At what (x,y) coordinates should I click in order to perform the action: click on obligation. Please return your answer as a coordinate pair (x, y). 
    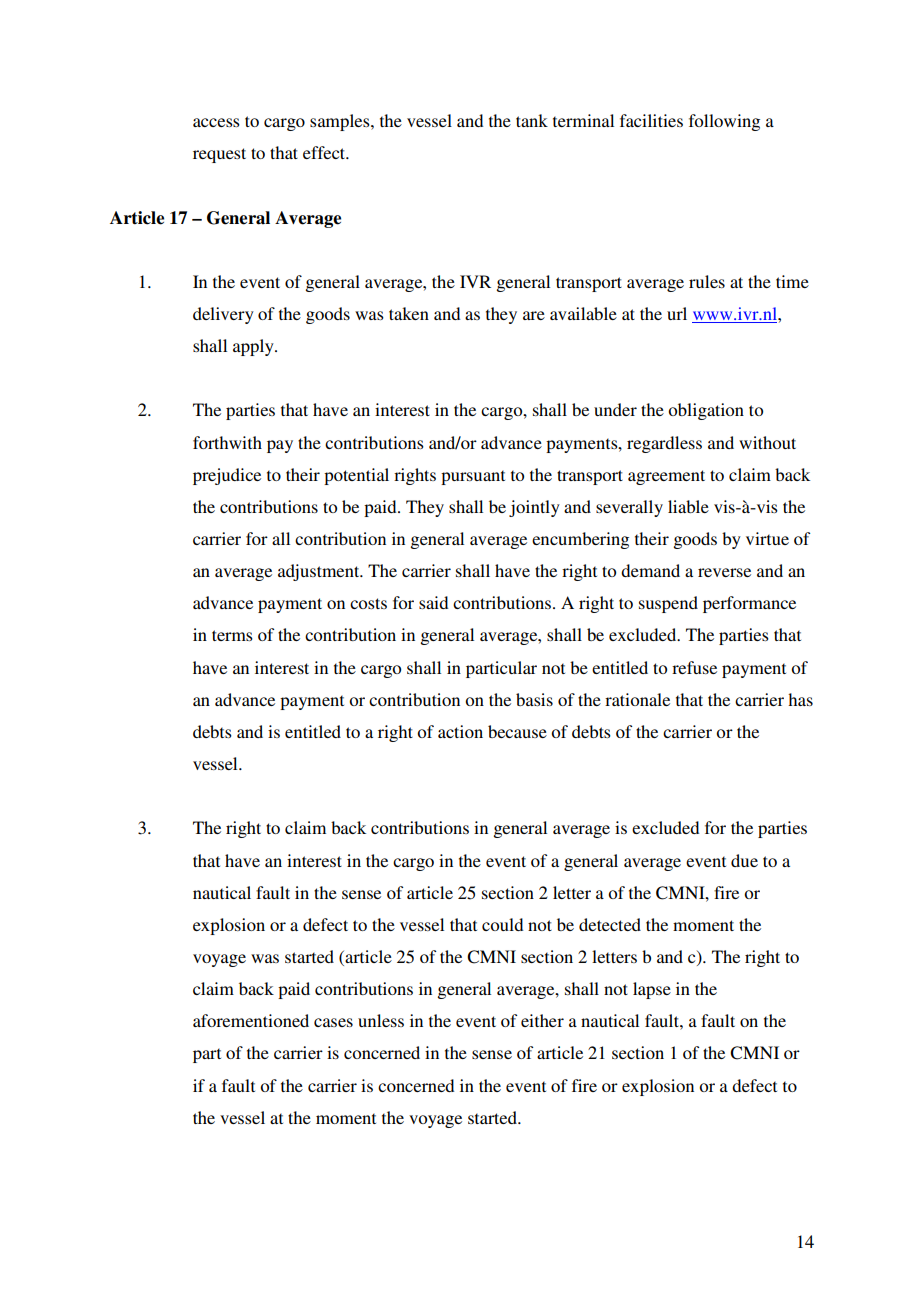
    Looking at the image, I should click on (706, 411).
